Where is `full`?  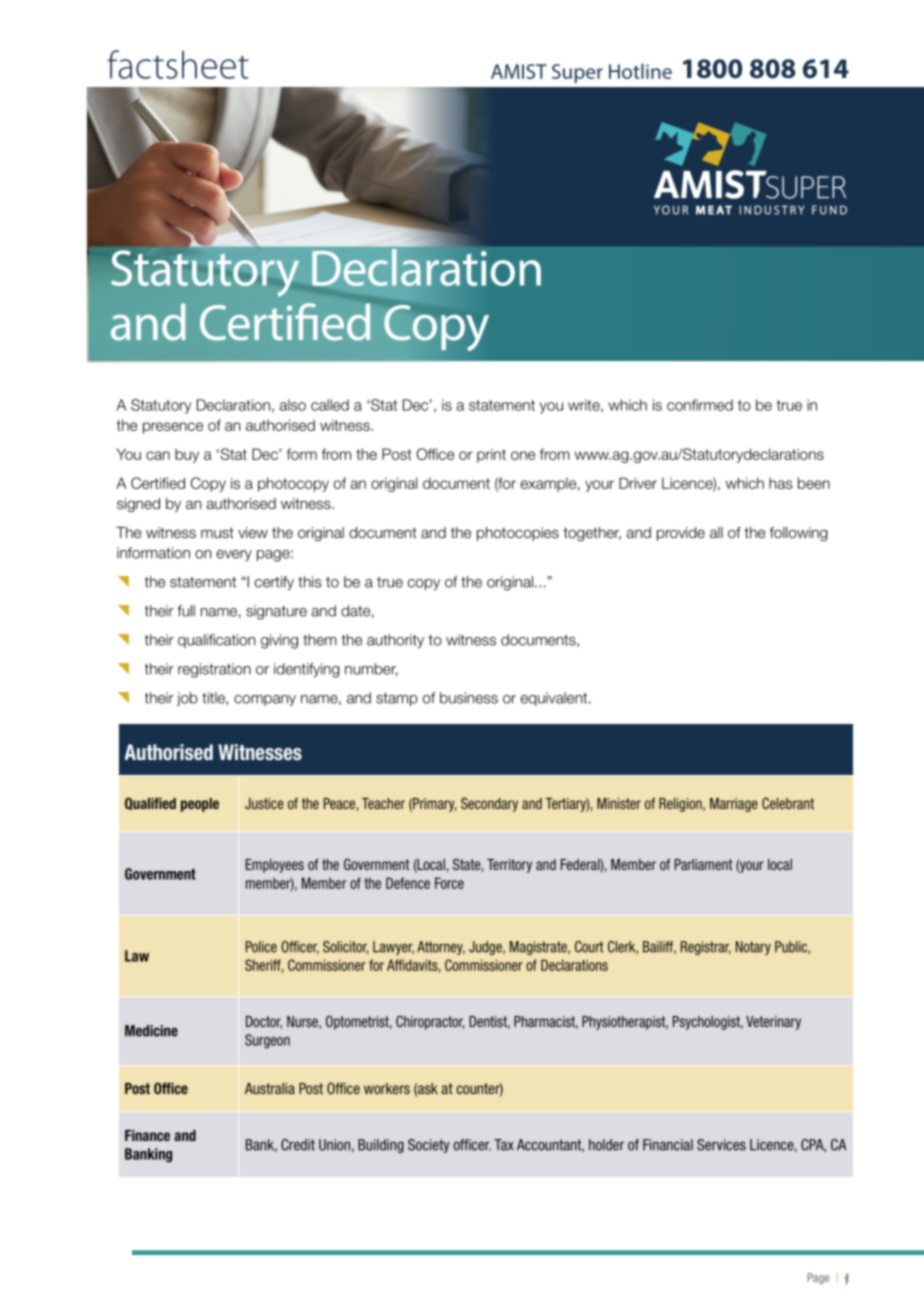 full is located at coordinates (186, 611).
